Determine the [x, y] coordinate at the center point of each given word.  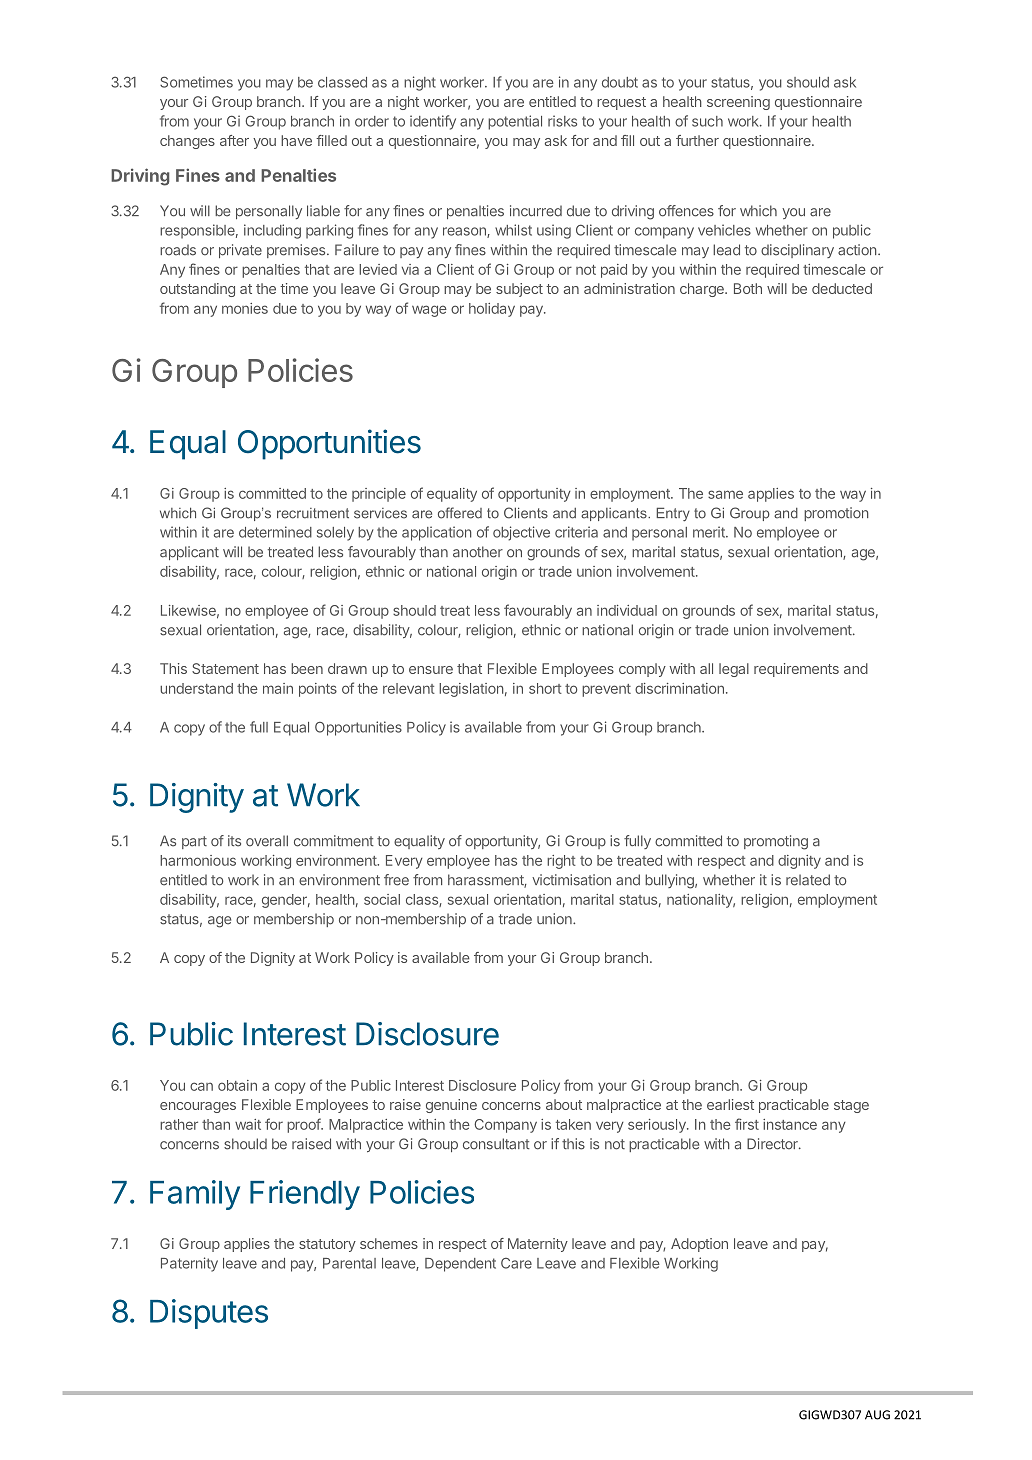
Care [516, 1263]
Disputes [209, 1314]
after [234, 140]
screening [738, 103]
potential [515, 122]
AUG [877, 1415]
